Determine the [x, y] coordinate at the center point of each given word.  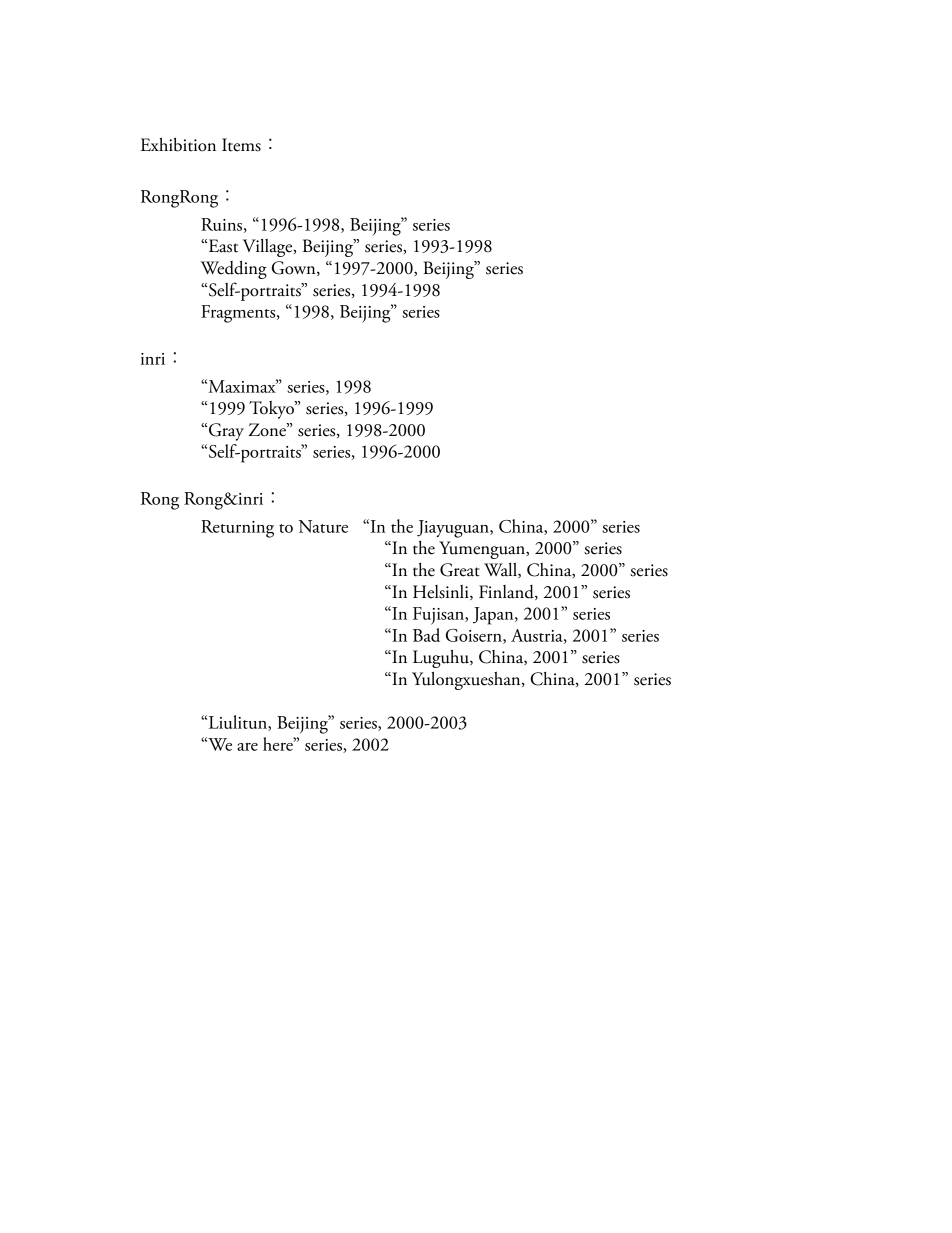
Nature [323, 526]
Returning [237, 529]
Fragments [239, 314]
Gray [226, 432]
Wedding [234, 270]
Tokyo [272, 410]
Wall [501, 570]
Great [460, 570]
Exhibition [178, 144]
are [247, 747]
